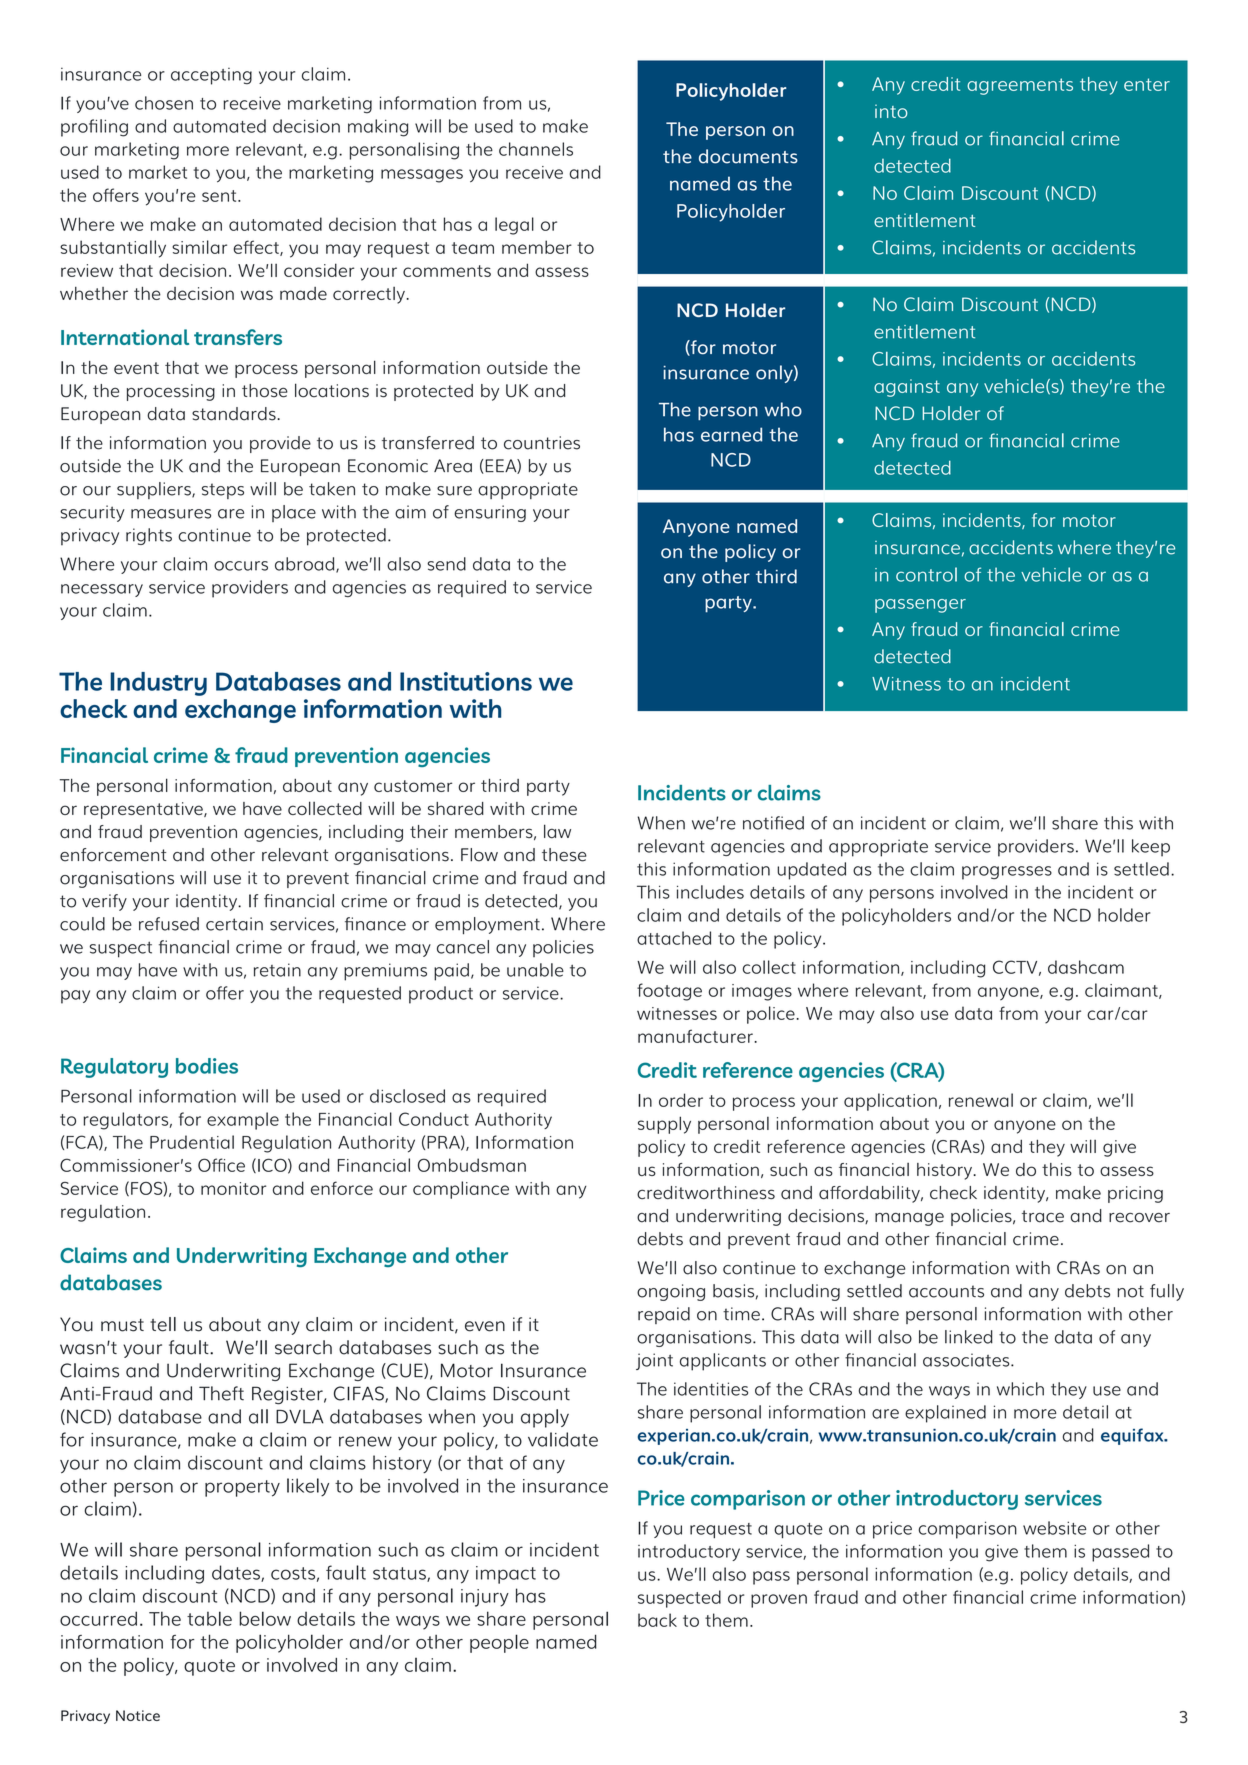 Image resolution: width=1248 pixels, height=1765 pixels. What do you see at coordinates (536, 149) in the screenshot?
I see `channels` at bounding box center [536, 149].
